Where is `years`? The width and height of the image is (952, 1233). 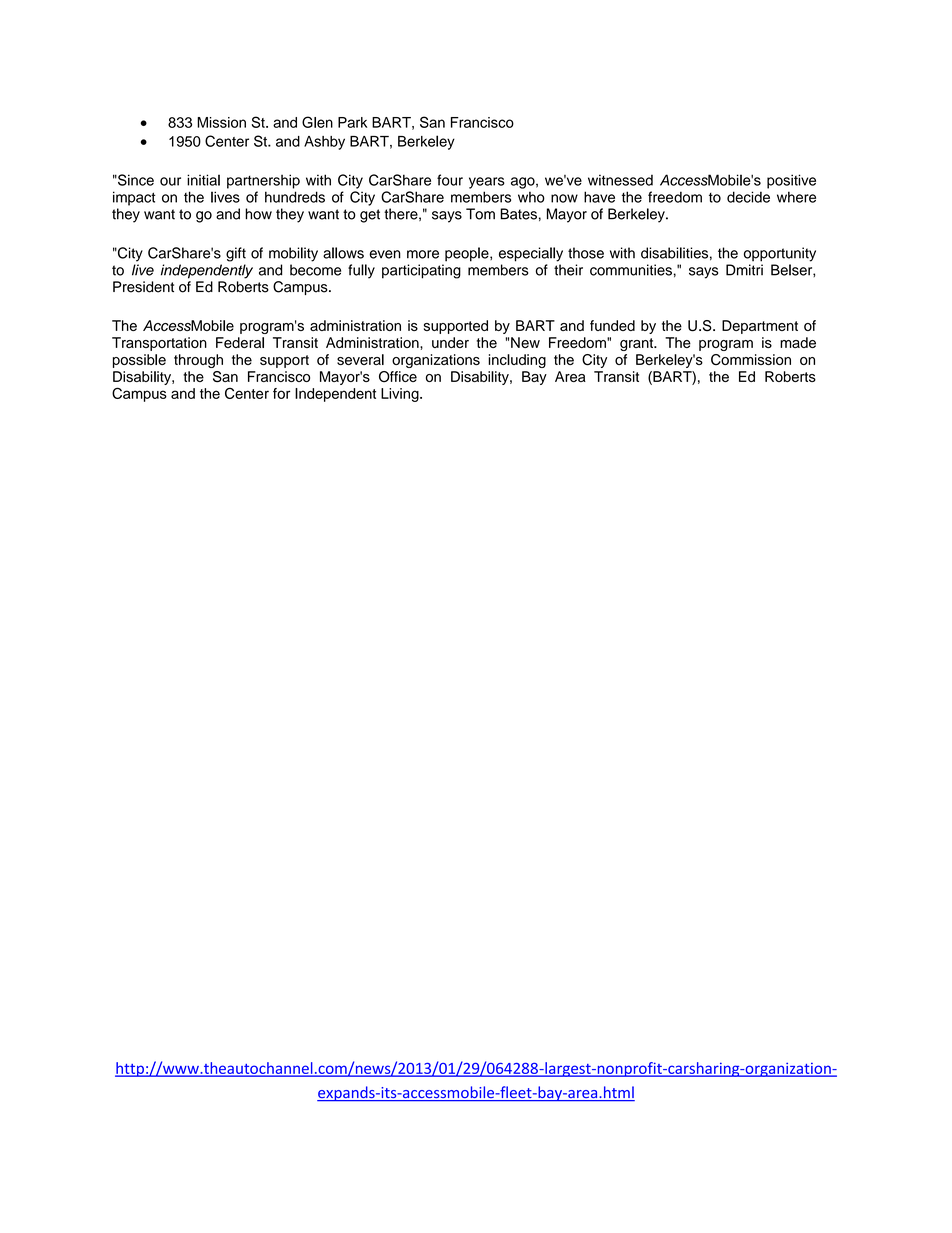 years is located at coordinates (487, 183).
